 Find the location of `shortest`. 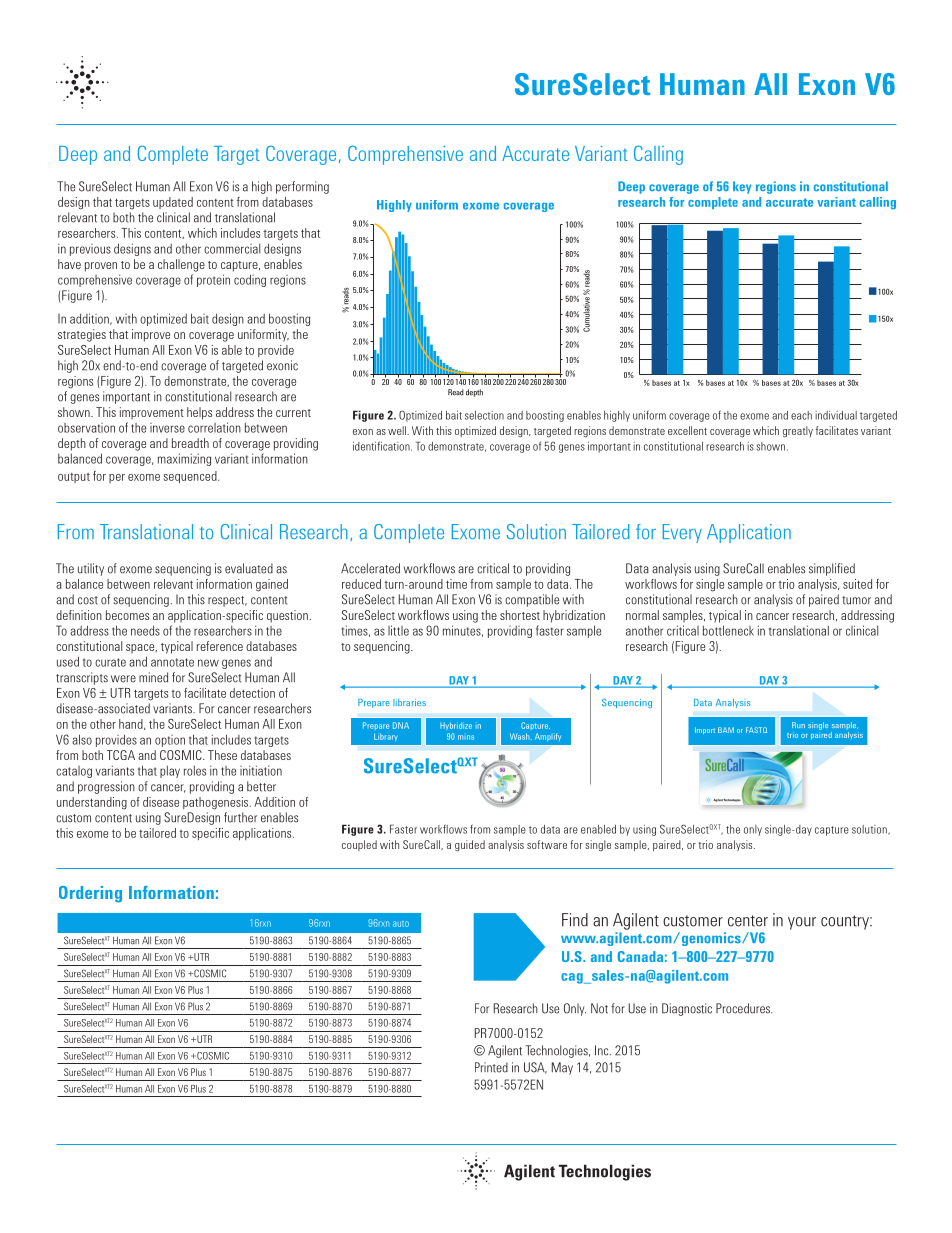

shortest is located at coordinates (520, 615).
